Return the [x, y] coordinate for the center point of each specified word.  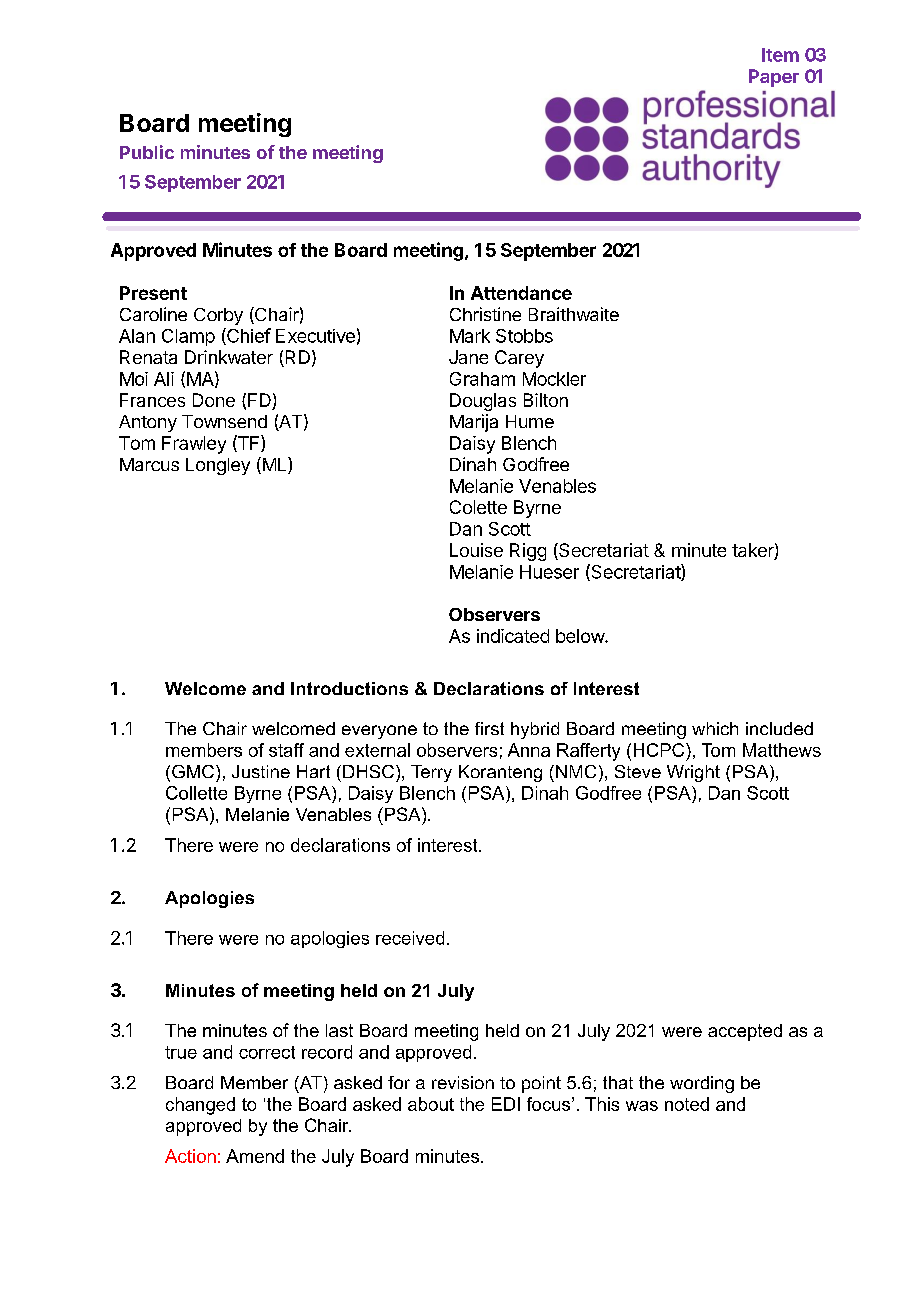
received [410, 938]
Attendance [521, 293]
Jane [468, 357]
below [581, 636]
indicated [513, 636]
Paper [774, 78]
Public [147, 152]
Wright [693, 773]
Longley [218, 466]
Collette [196, 793]
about [431, 1104]
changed [200, 1106]
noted [687, 1104]
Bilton [546, 400]
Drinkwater [229, 357]
